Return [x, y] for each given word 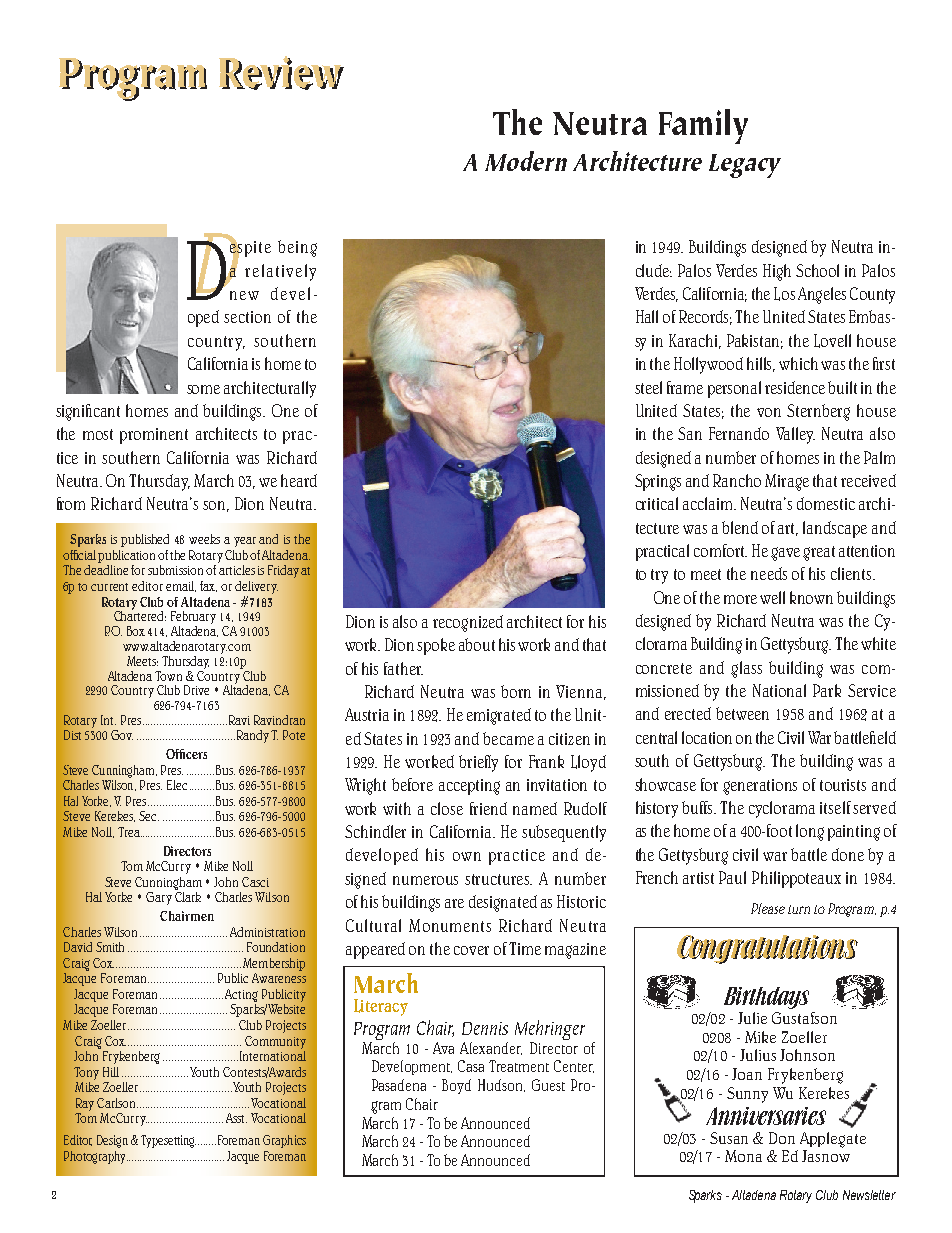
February [193, 619]
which [798, 363]
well [772, 597]
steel [648, 387]
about [477, 644]
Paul [732, 877]
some [203, 389]
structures [498, 879]
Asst [236, 1118]
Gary [159, 898]
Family [703, 126]
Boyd [456, 1086]
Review [281, 73]
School [817, 270]
